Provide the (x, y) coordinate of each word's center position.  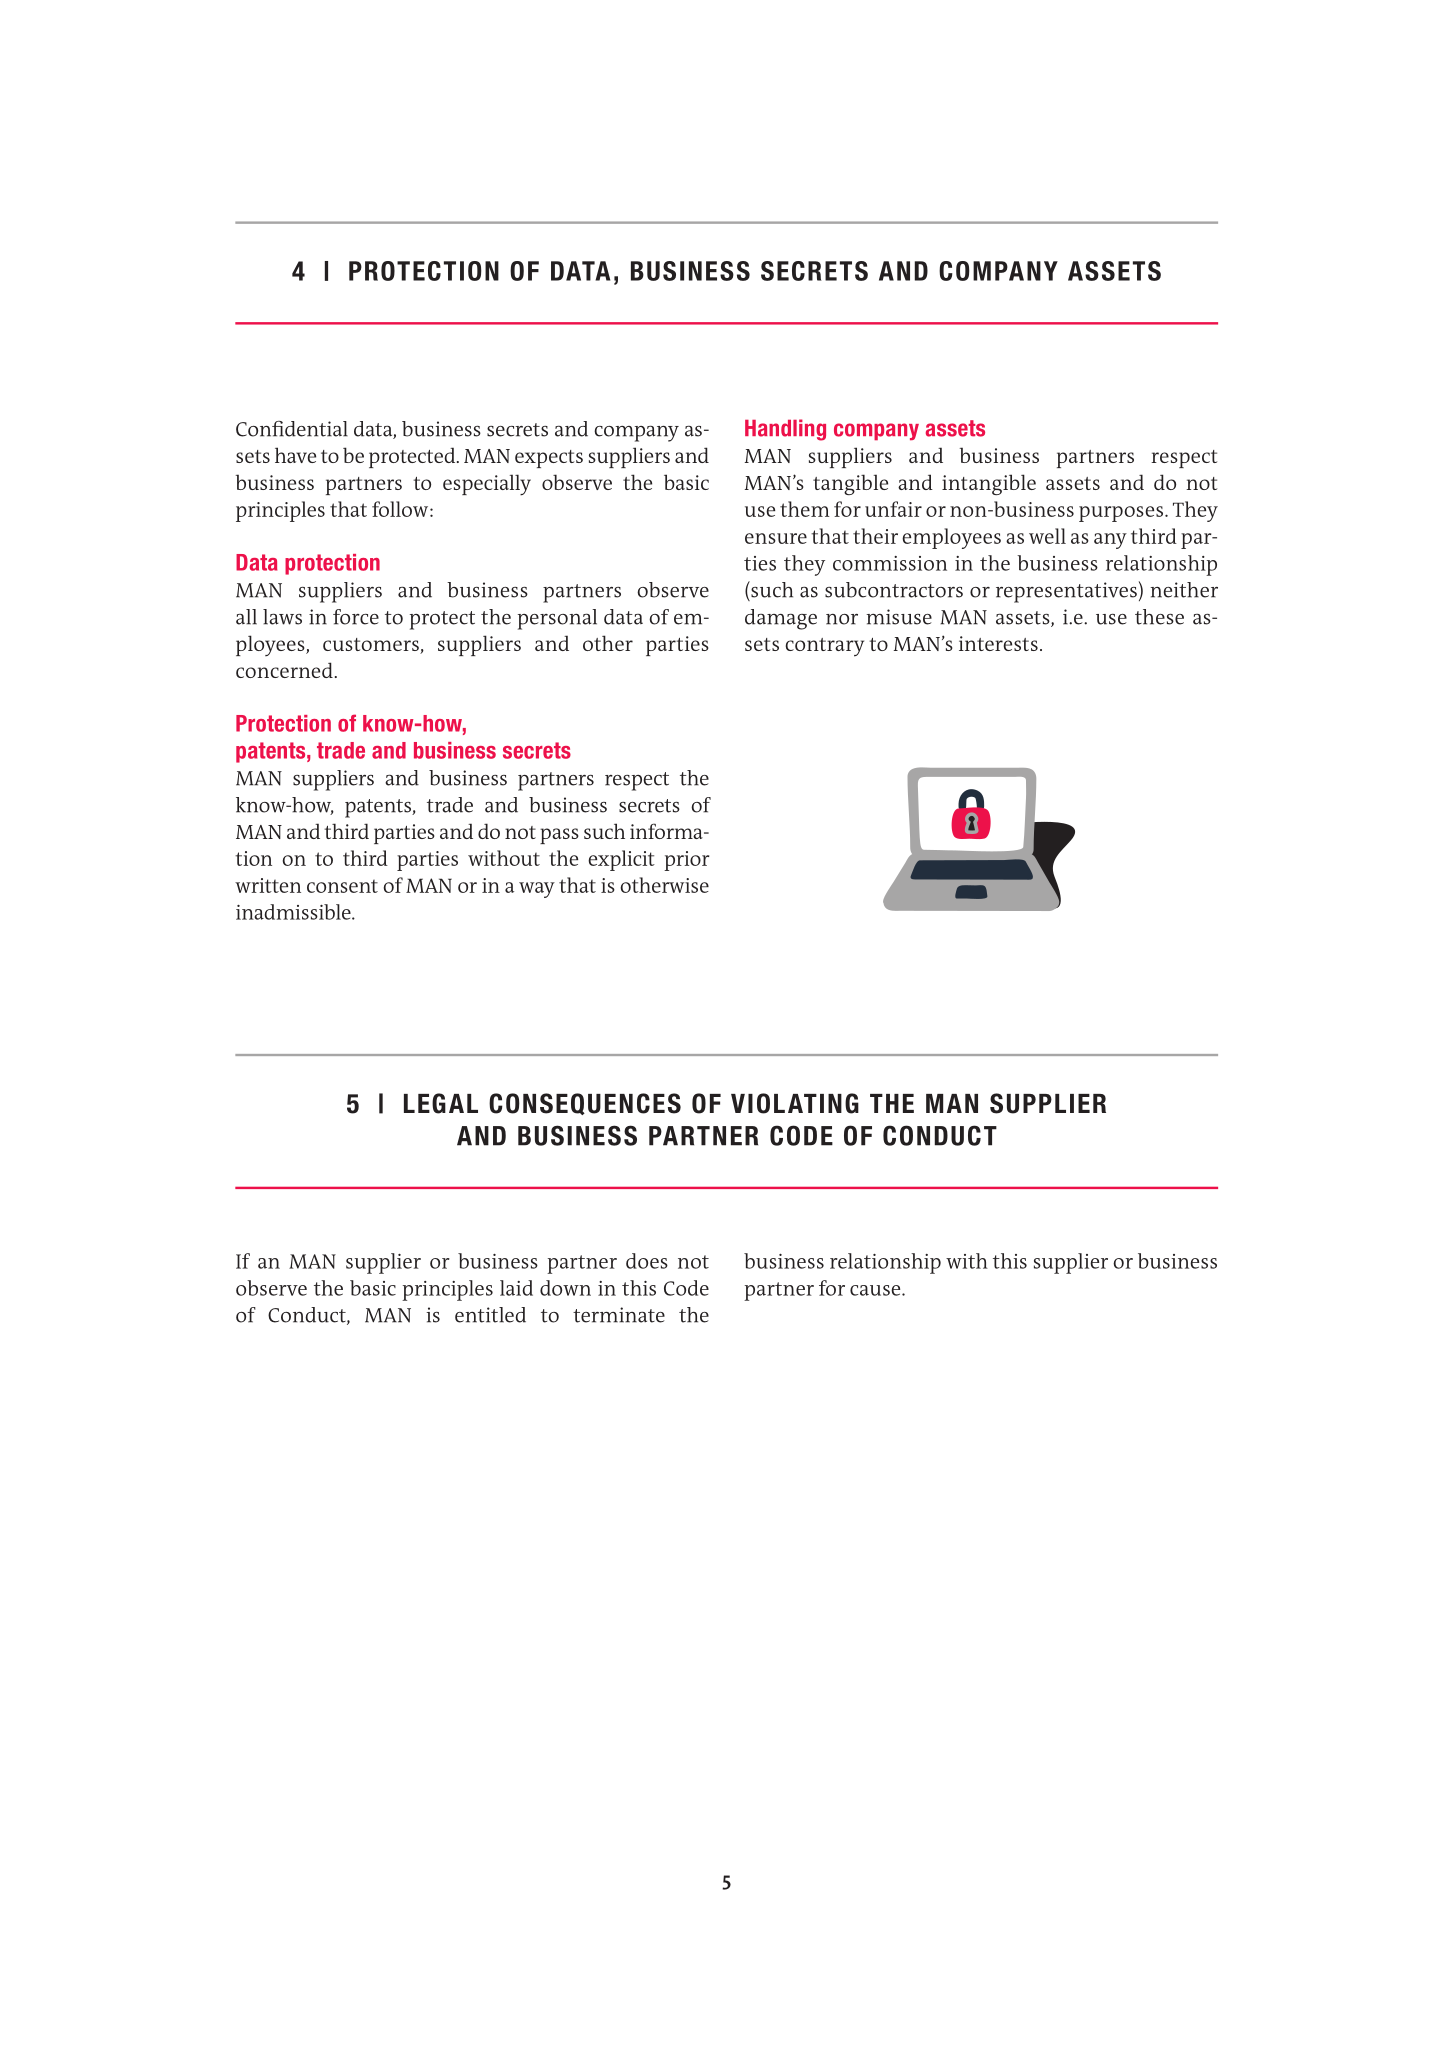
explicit (621, 860)
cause (876, 1290)
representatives (1066, 592)
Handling (785, 430)
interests (998, 643)
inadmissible (294, 912)
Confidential (292, 429)
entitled (490, 1315)
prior (686, 861)
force (356, 617)
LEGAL (441, 1103)
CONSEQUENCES (585, 1104)
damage (781, 619)
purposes (1121, 514)
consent (342, 886)
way (537, 890)
